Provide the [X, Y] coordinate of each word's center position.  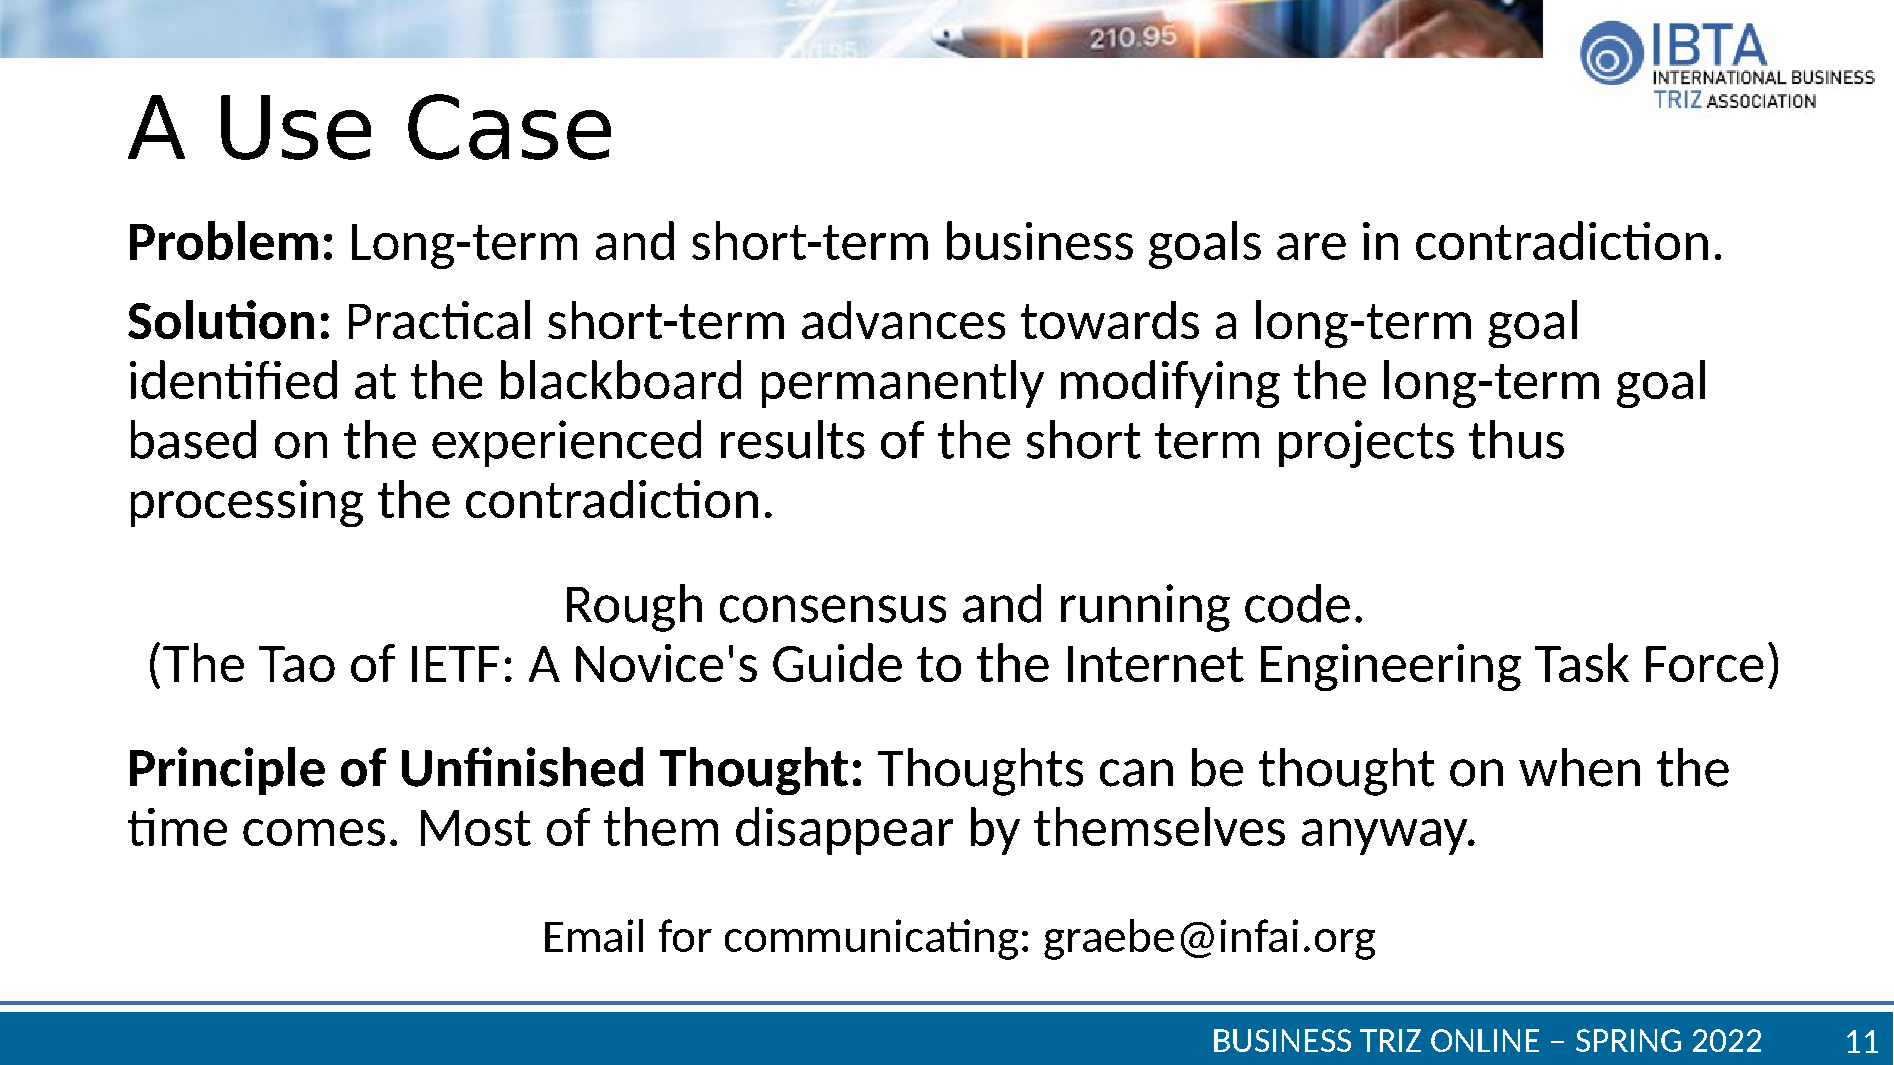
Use [296, 127]
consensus [833, 609]
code [1297, 603]
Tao [297, 664]
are [1311, 246]
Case [509, 127]
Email [594, 935]
